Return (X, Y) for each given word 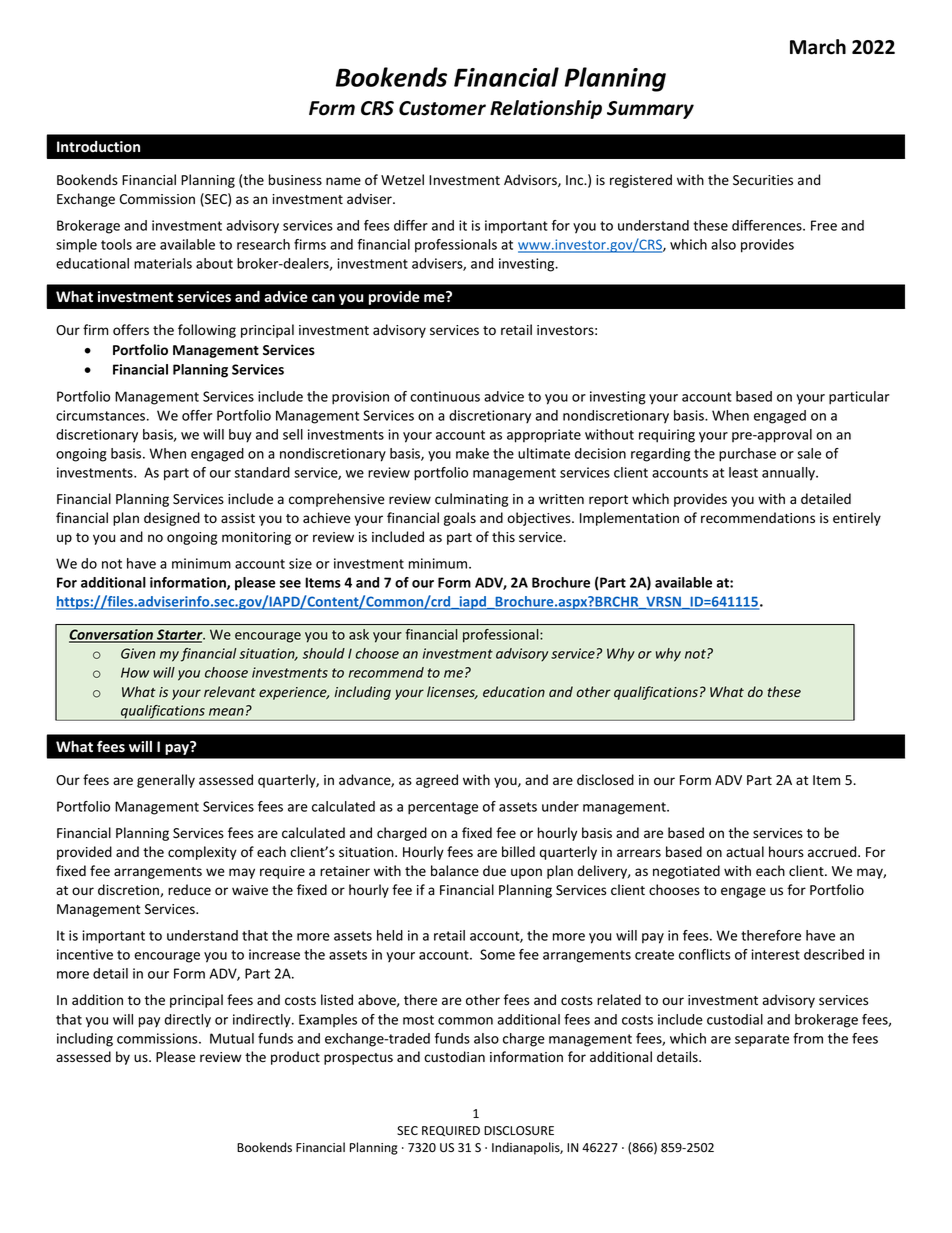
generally (166, 781)
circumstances (102, 415)
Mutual (232, 1038)
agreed (437, 781)
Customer (442, 108)
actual (745, 851)
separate (762, 1040)
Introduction (98, 147)
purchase (747, 455)
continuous (445, 396)
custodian (454, 1057)
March (818, 47)
